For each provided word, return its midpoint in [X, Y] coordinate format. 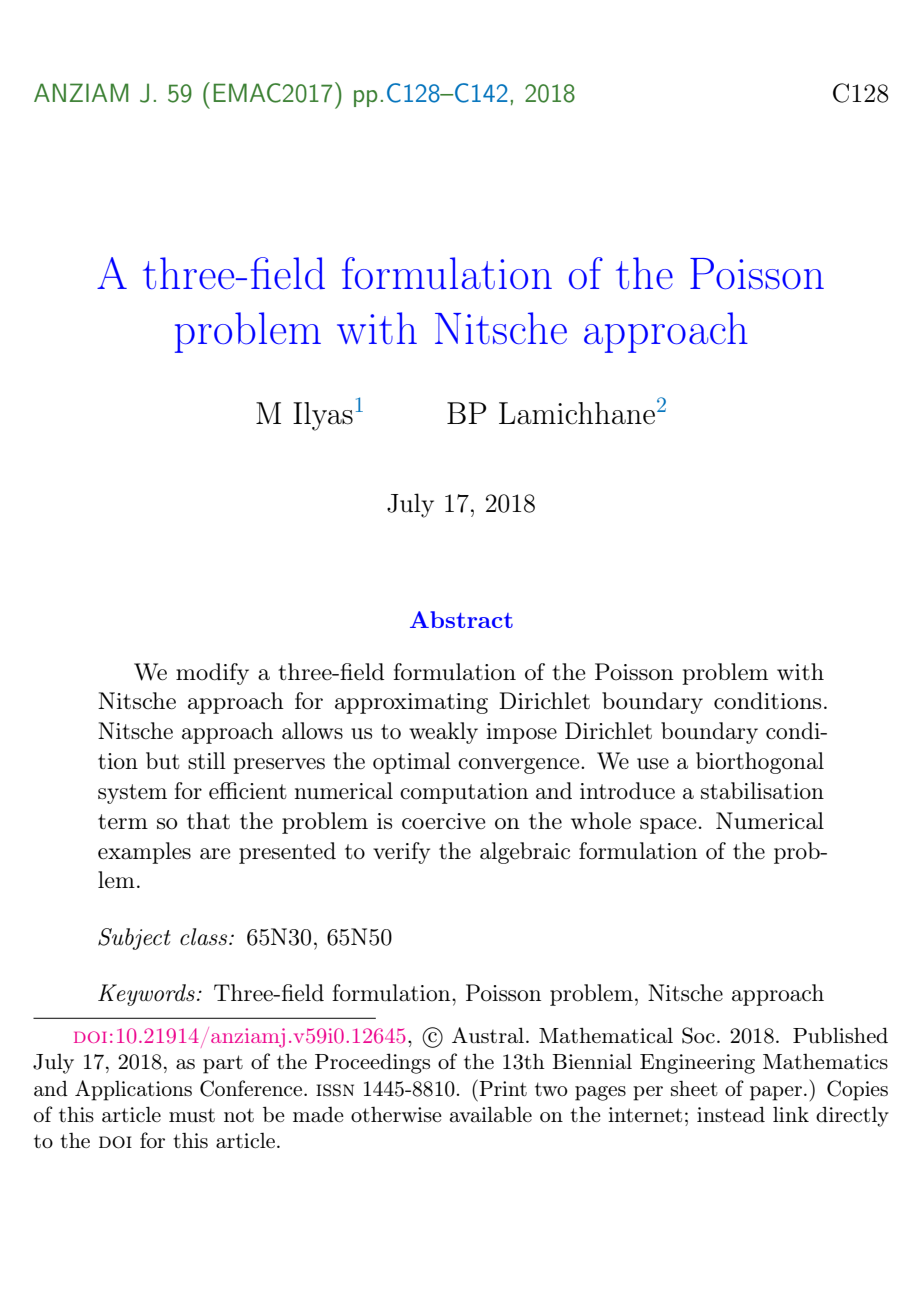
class [205, 936]
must [192, 1115]
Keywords [146, 995]
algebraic [525, 853]
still [207, 760]
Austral [488, 1035]
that [208, 821]
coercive [444, 821]
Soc [698, 1035]
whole [601, 821]
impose [521, 733]
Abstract [461, 619]
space [669, 826]
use [653, 764]
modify [212, 674]
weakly [443, 733]
